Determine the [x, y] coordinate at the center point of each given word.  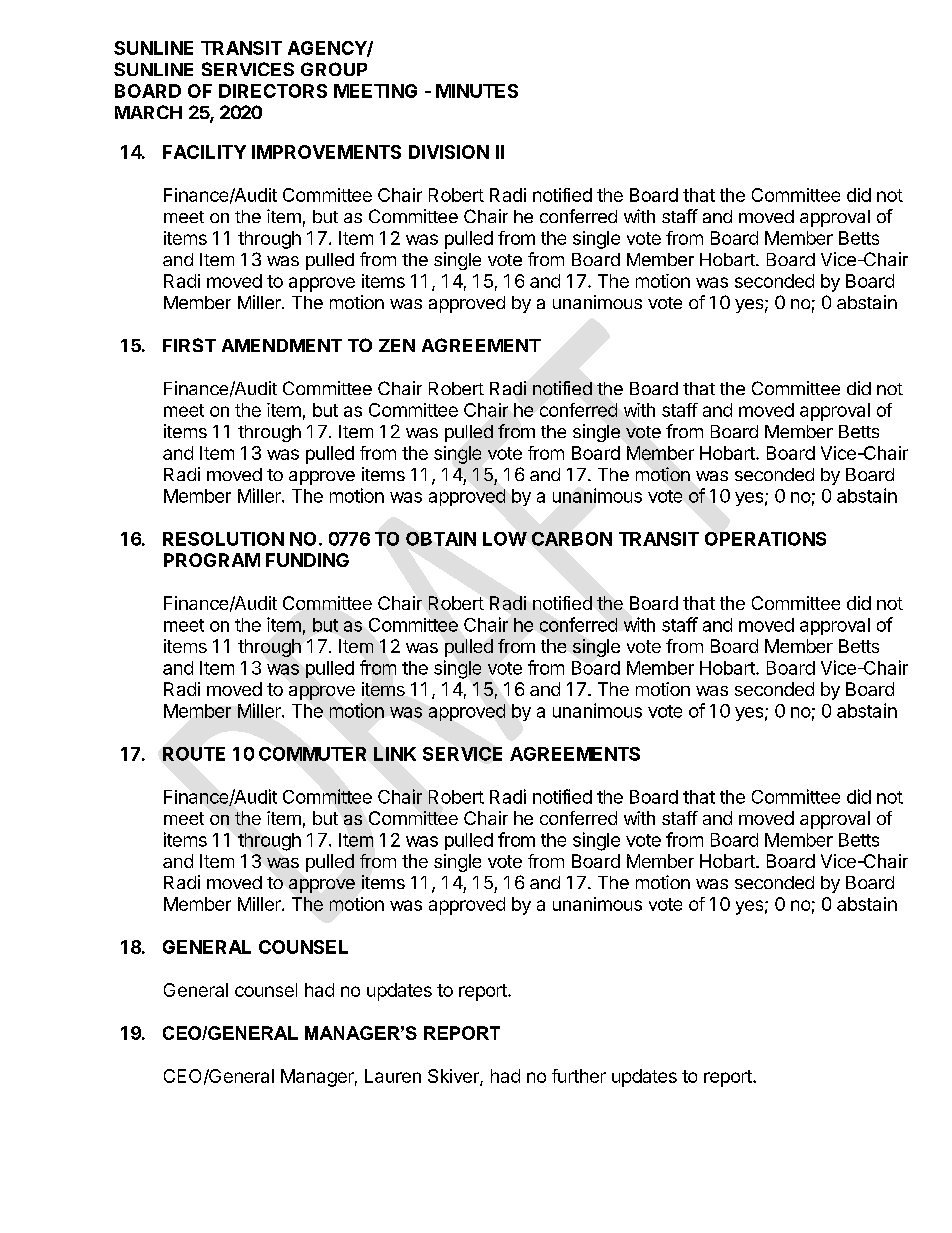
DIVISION [449, 152]
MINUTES [477, 91]
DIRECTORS [273, 91]
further [579, 1076]
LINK [395, 754]
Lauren [393, 1076]
